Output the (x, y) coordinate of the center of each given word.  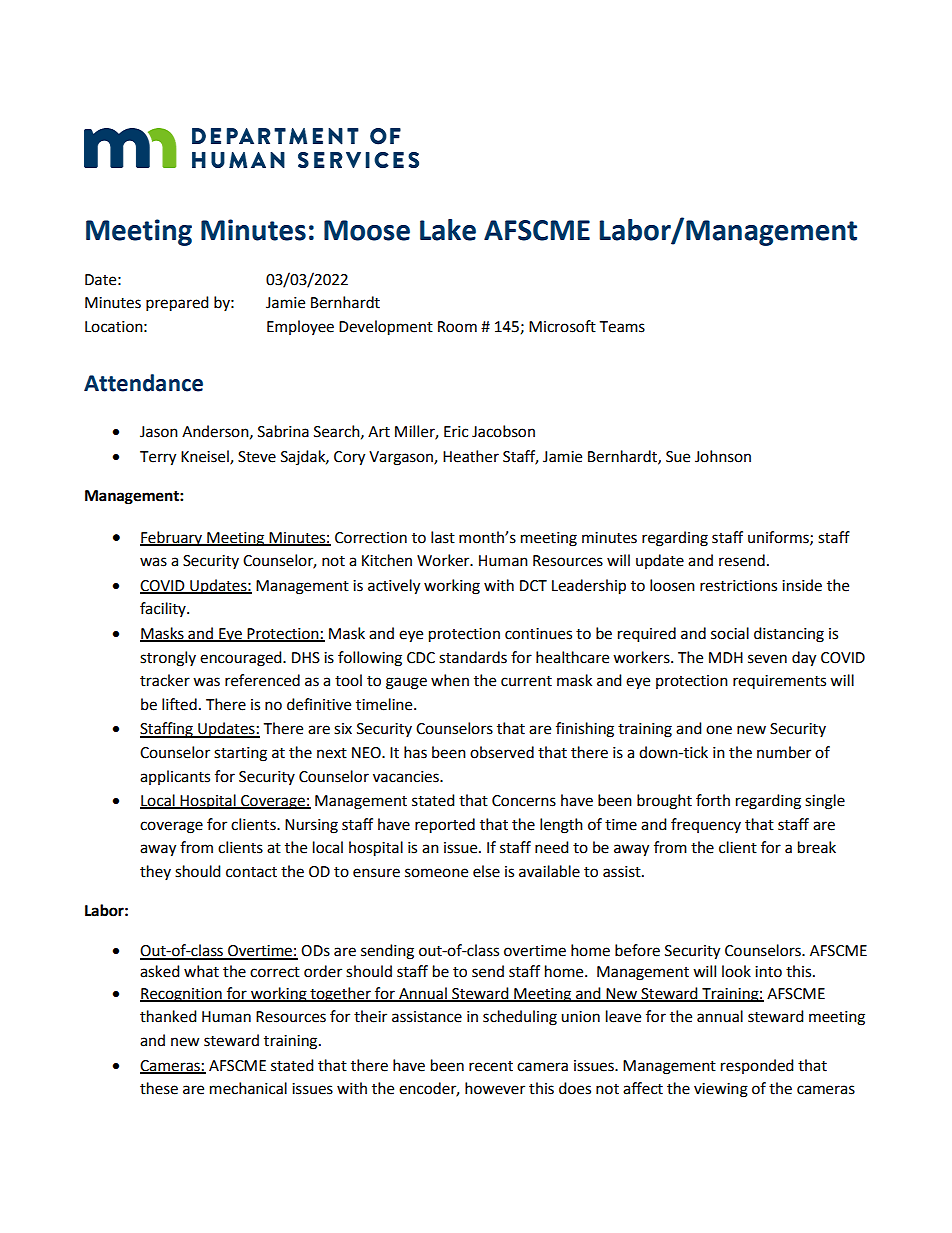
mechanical (248, 1088)
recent (491, 1066)
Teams (622, 327)
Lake (448, 230)
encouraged (242, 659)
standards (473, 657)
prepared (177, 304)
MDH (726, 657)
